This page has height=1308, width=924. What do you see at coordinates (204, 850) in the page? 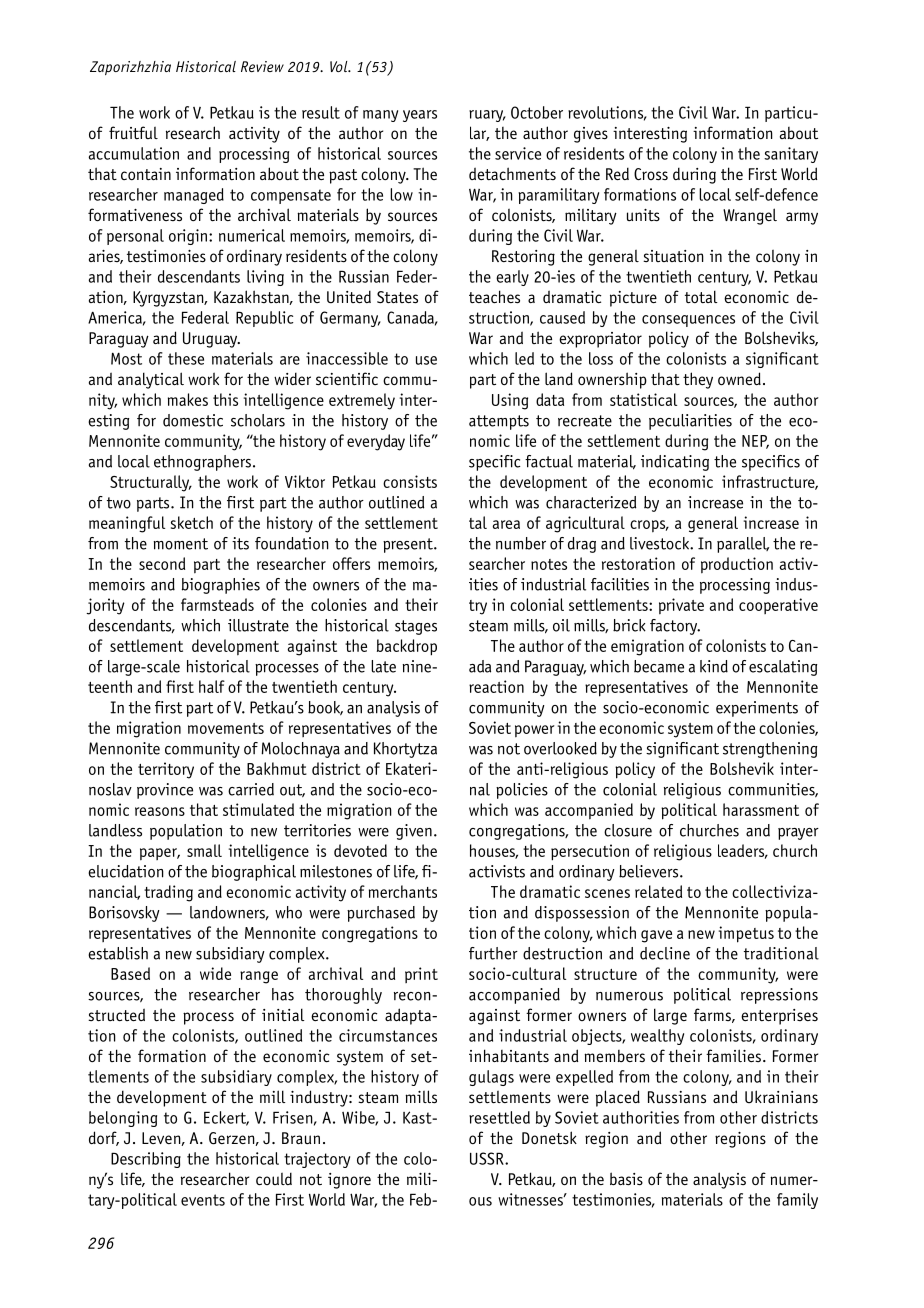
I see `small` at bounding box center [204, 850].
